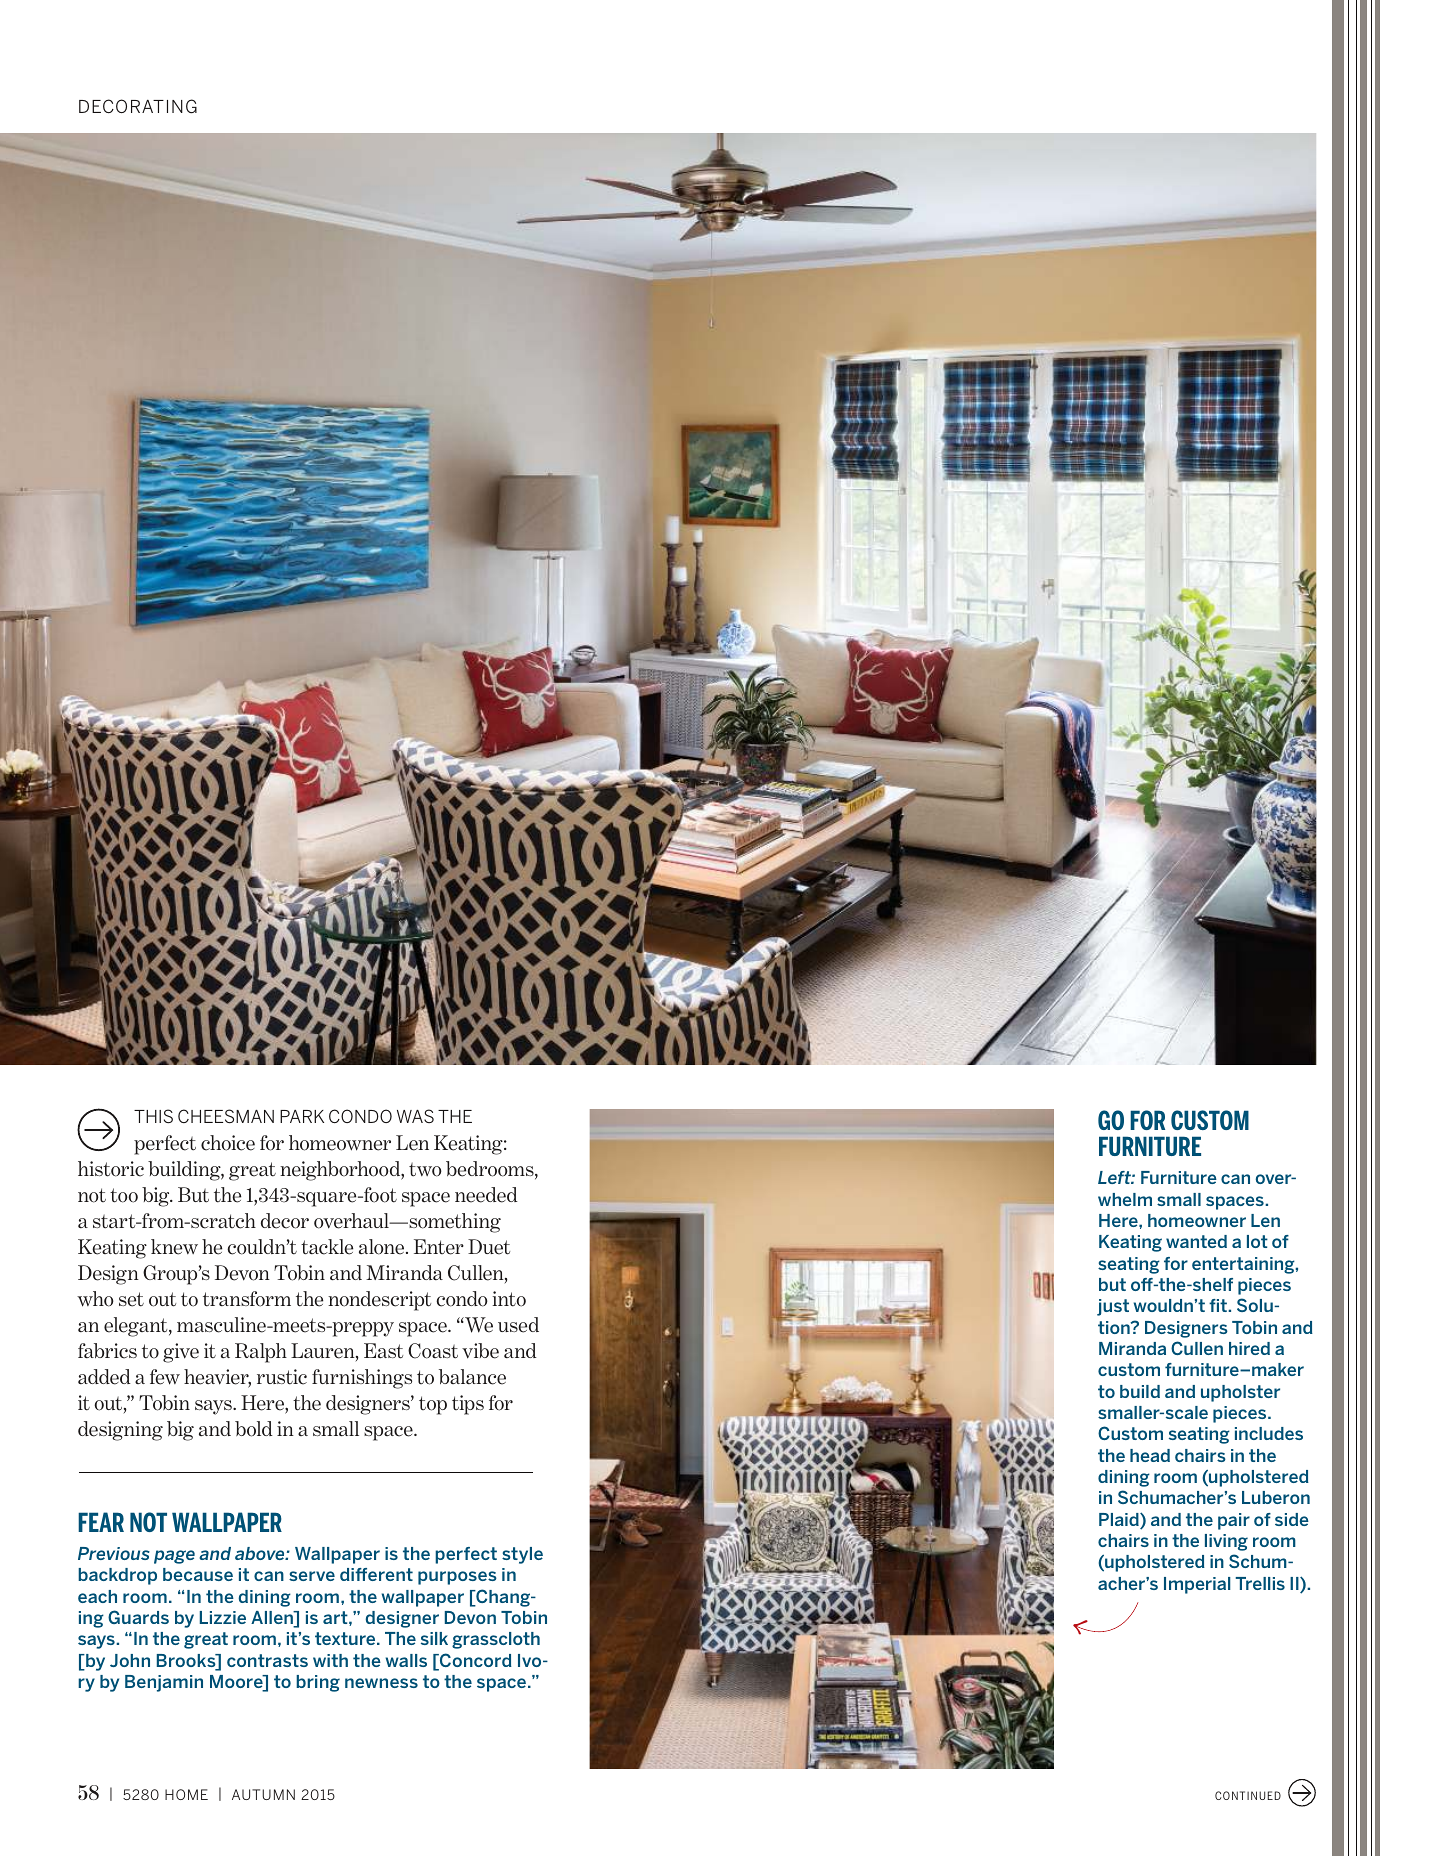 The height and width of the page is (1856, 1429). Describe the element at coordinates (415, 1116) in the page. I see `WAS` at that location.
